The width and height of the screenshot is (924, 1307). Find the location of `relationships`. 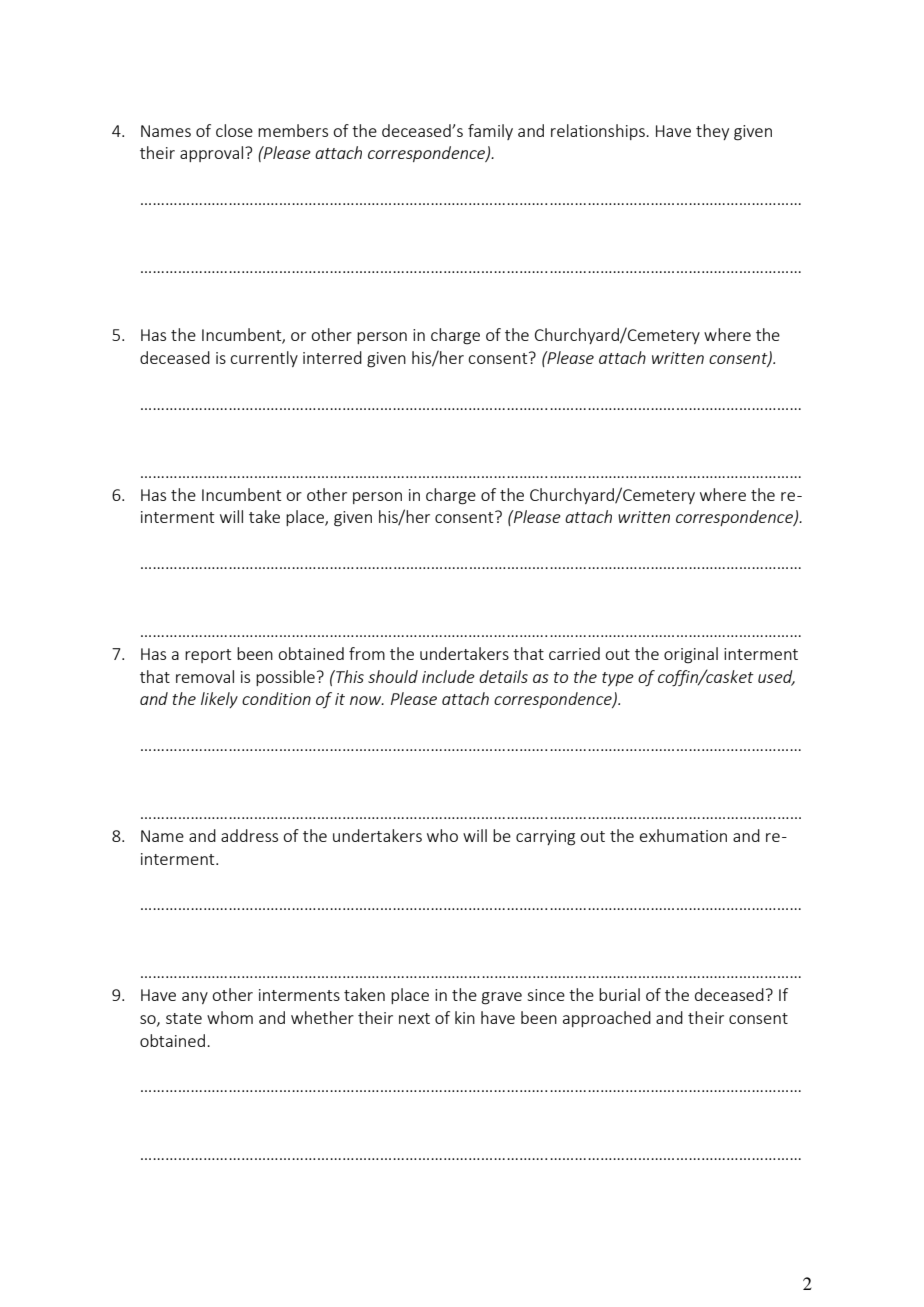

relationships is located at coordinates (599, 132).
